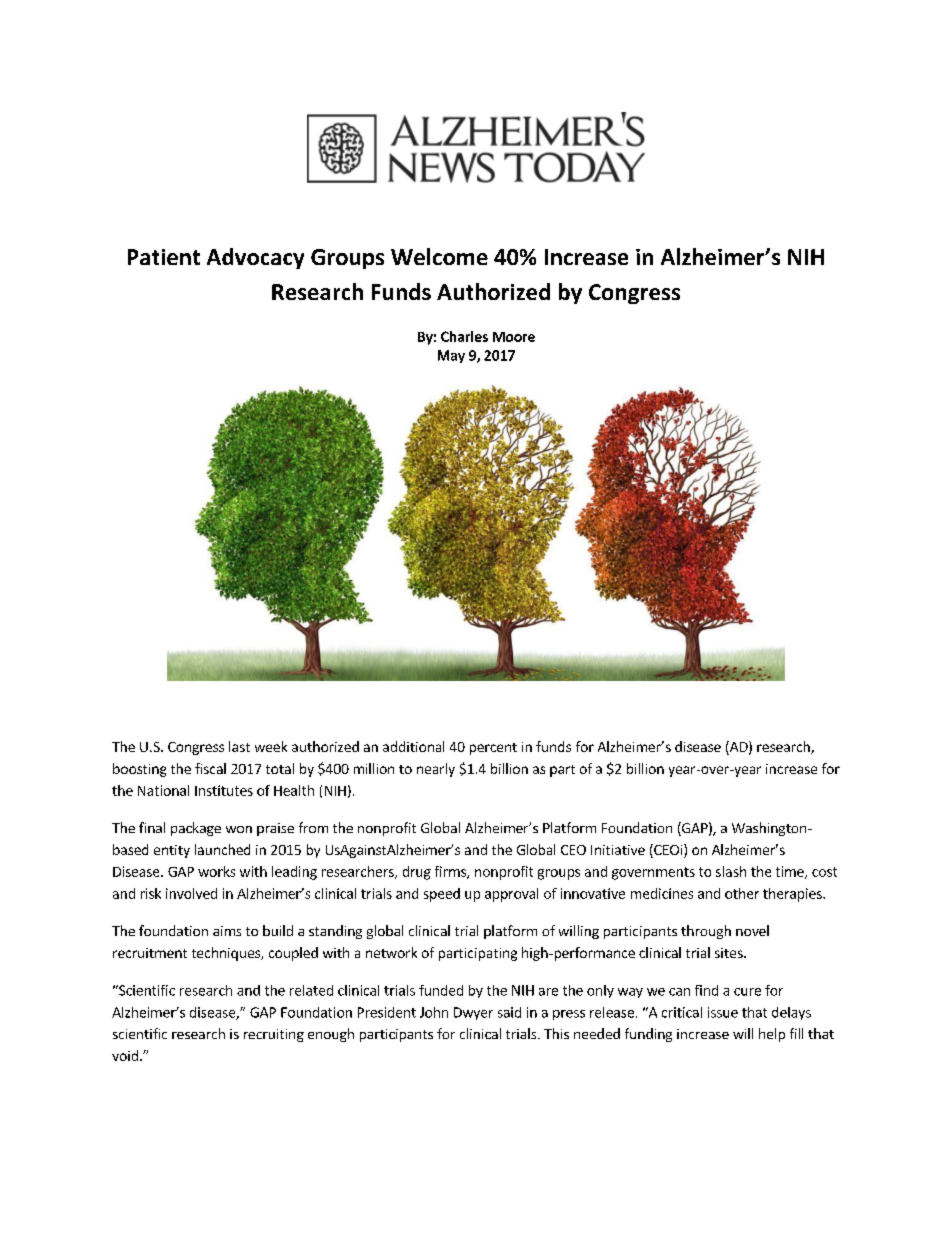 The image size is (952, 1233). Describe the element at coordinates (618, 850) in the screenshot. I see `Initiative` at that location.
